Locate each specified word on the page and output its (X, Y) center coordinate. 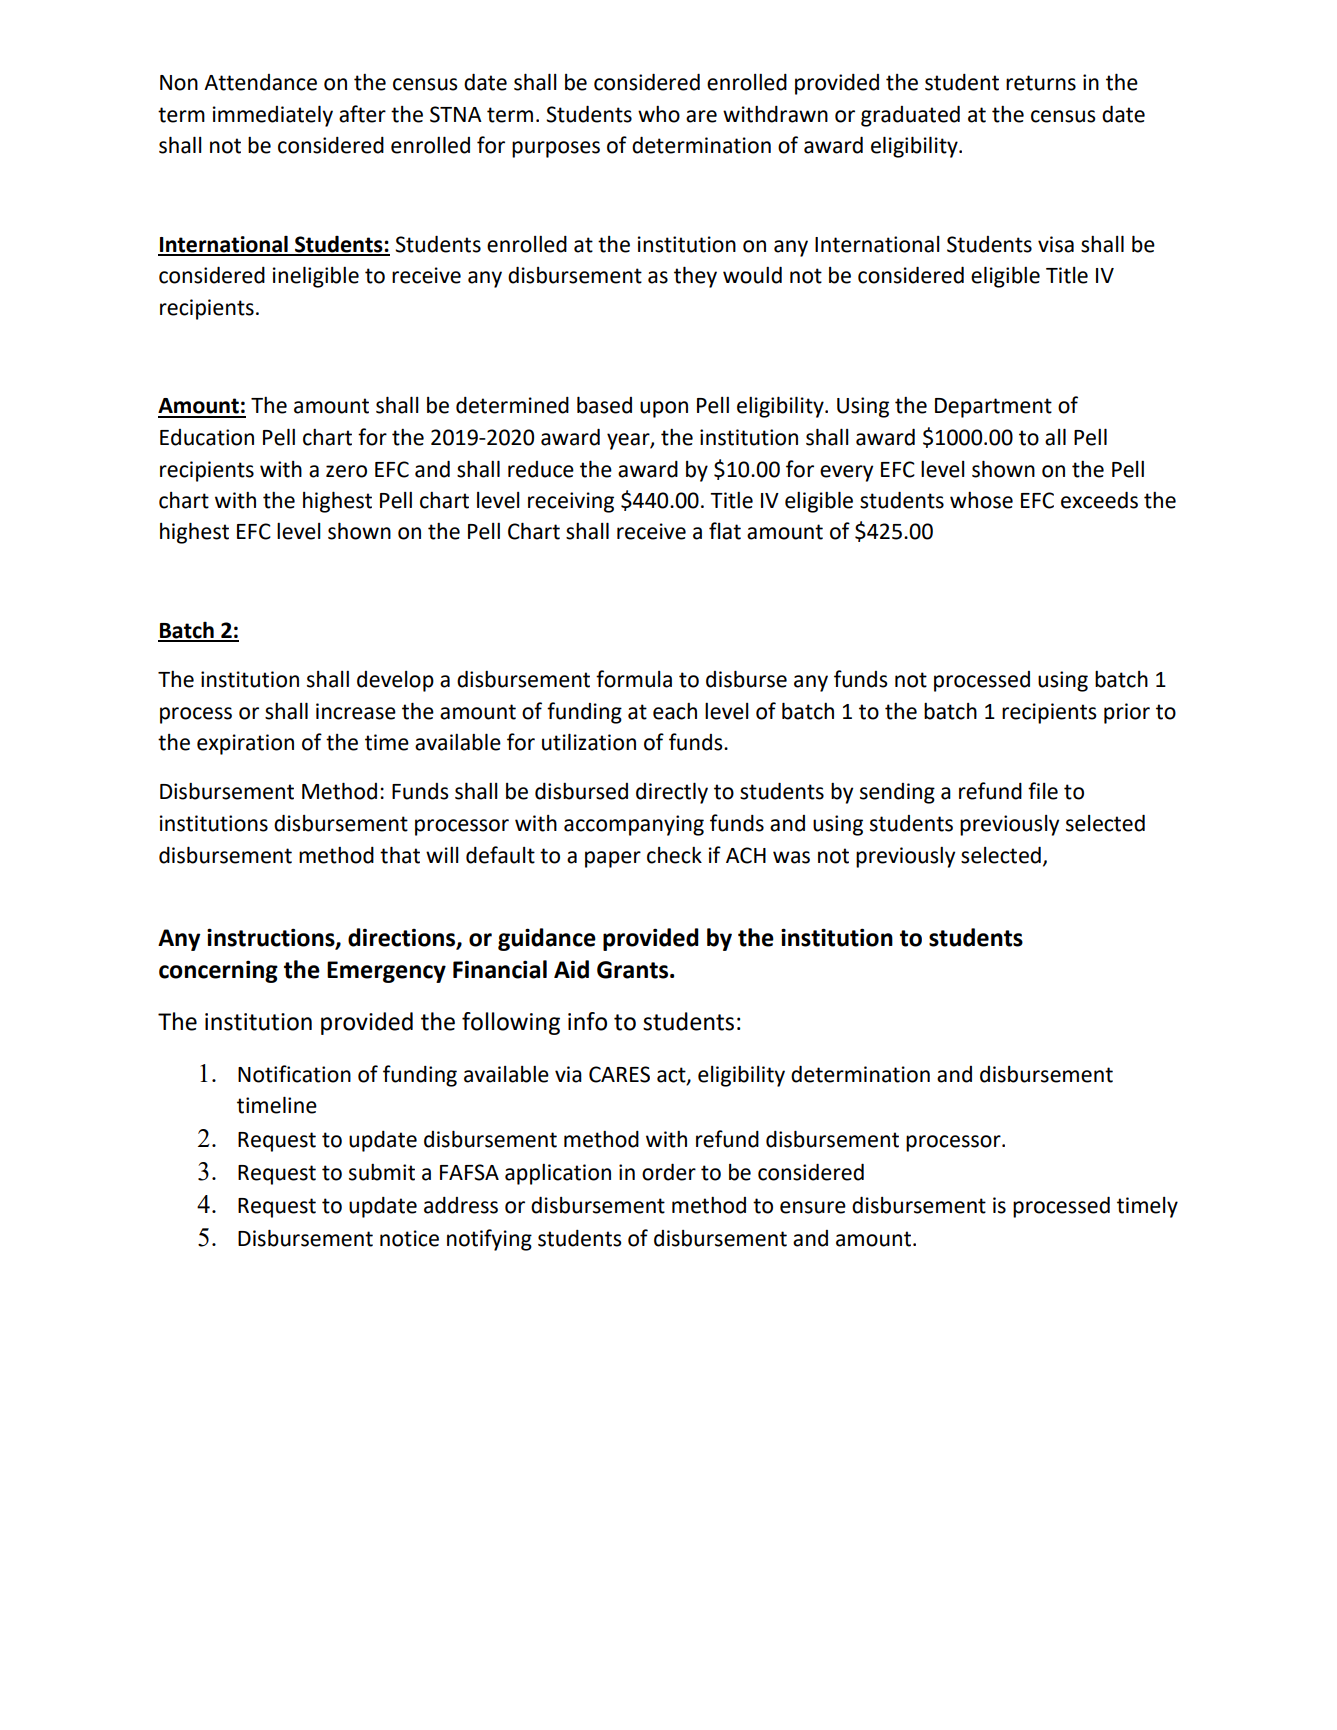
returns (1041, 83)
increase (356, 711)
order (669, 1172)
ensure (813, 1207)
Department (993, 408)
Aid (571, 969)
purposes (556, 149)
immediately (273, 116)
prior (1127, 713)
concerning (218, 971)
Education (207, 437)
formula (634, 679)
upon (664, 409)
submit (382, 1172)
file (1043, 791)
